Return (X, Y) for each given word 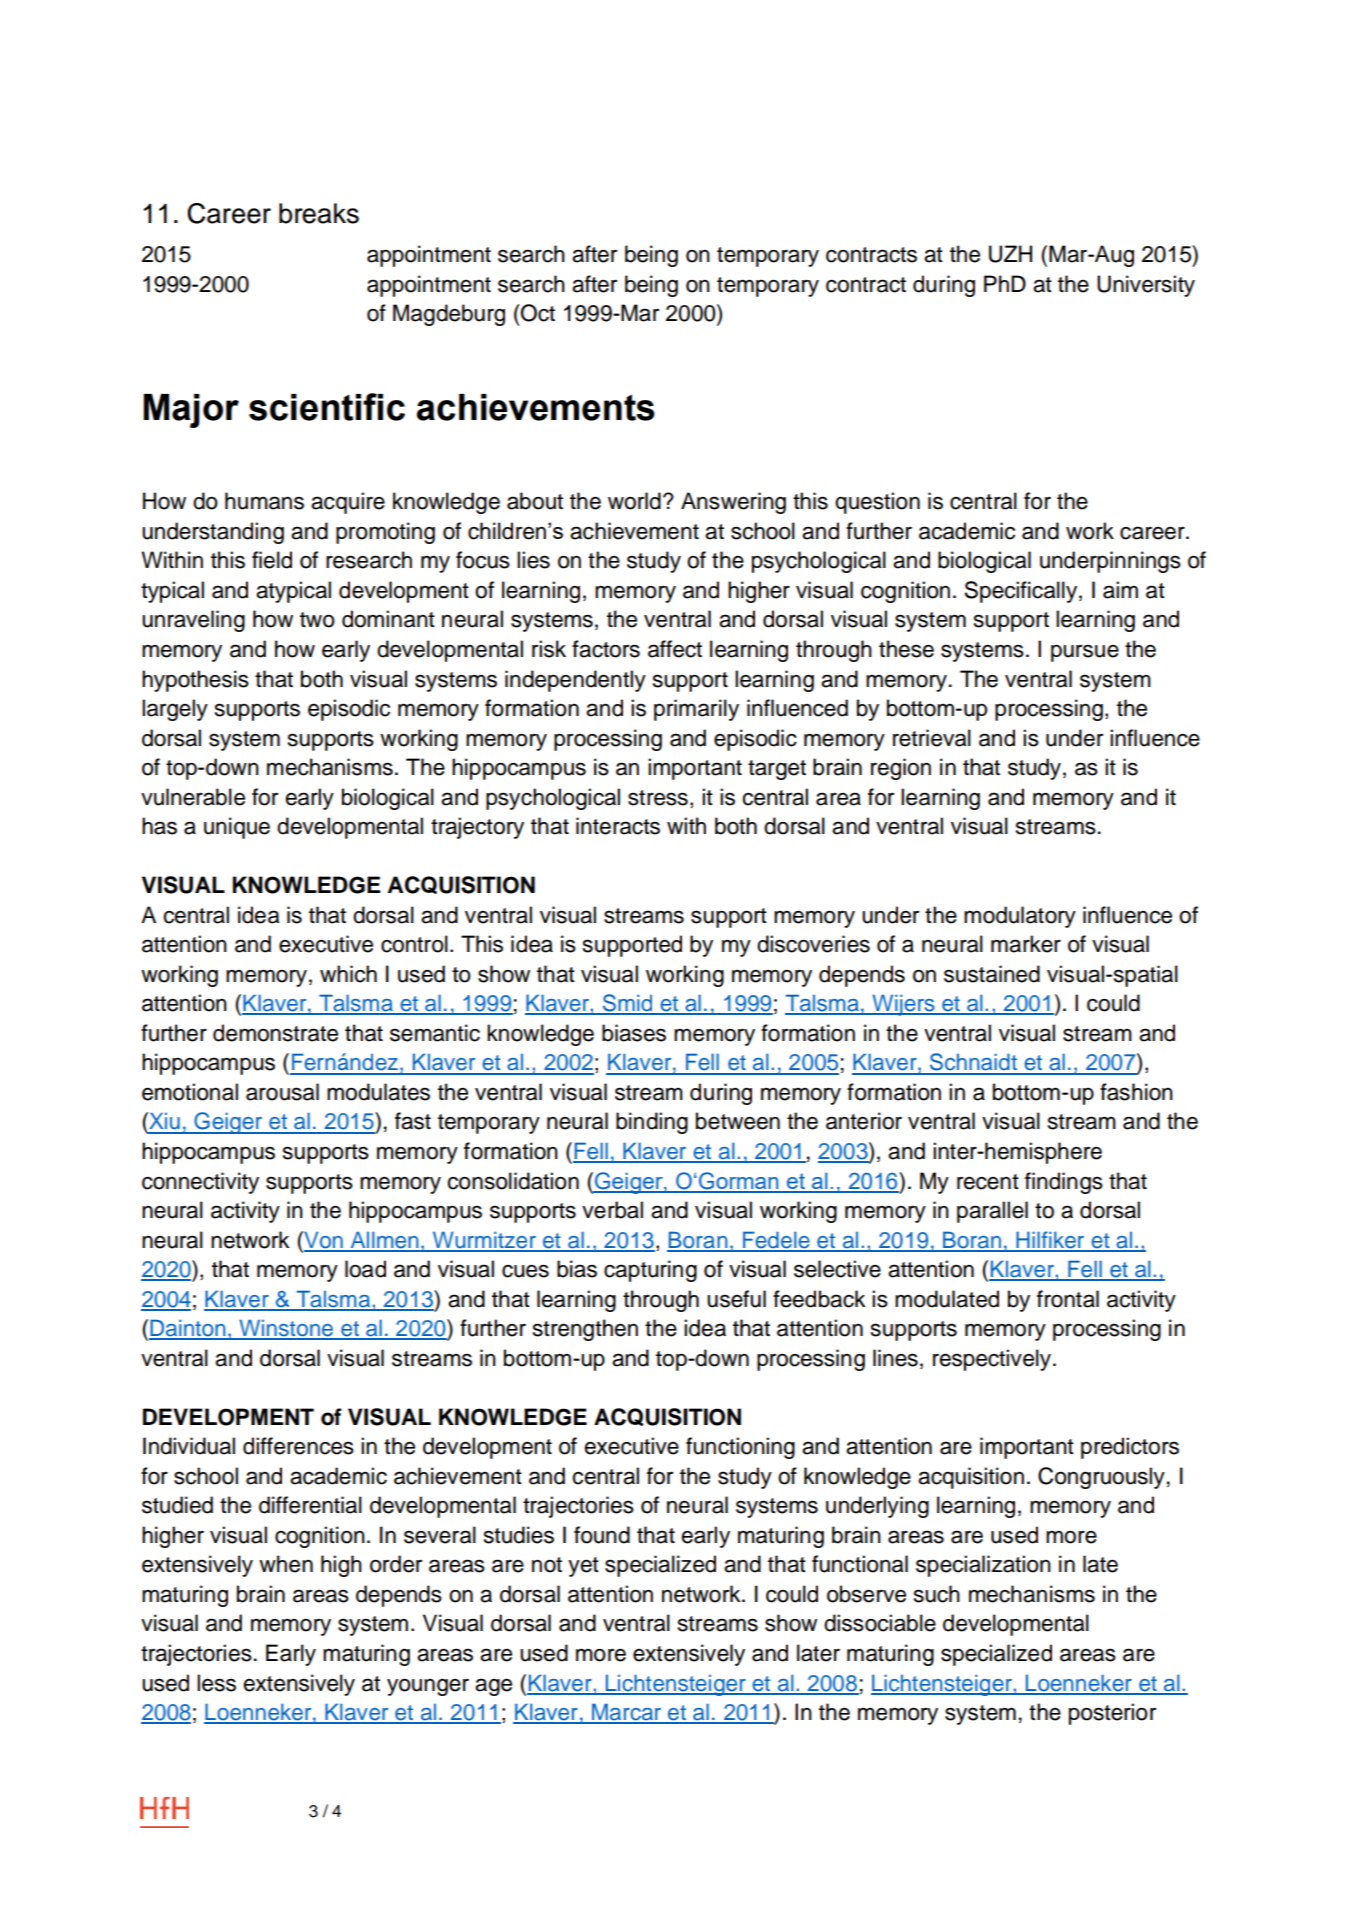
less (216, 1683)
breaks (319, 213)
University (1146, 286)
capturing (650, 1271)
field (272, 560)
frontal (1068, 1299)
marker (1026, 944)
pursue (1085, 653)
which (348, 974)
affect (675, 649)
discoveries (813, 944)
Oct (537, 313)
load (365, 1269)
